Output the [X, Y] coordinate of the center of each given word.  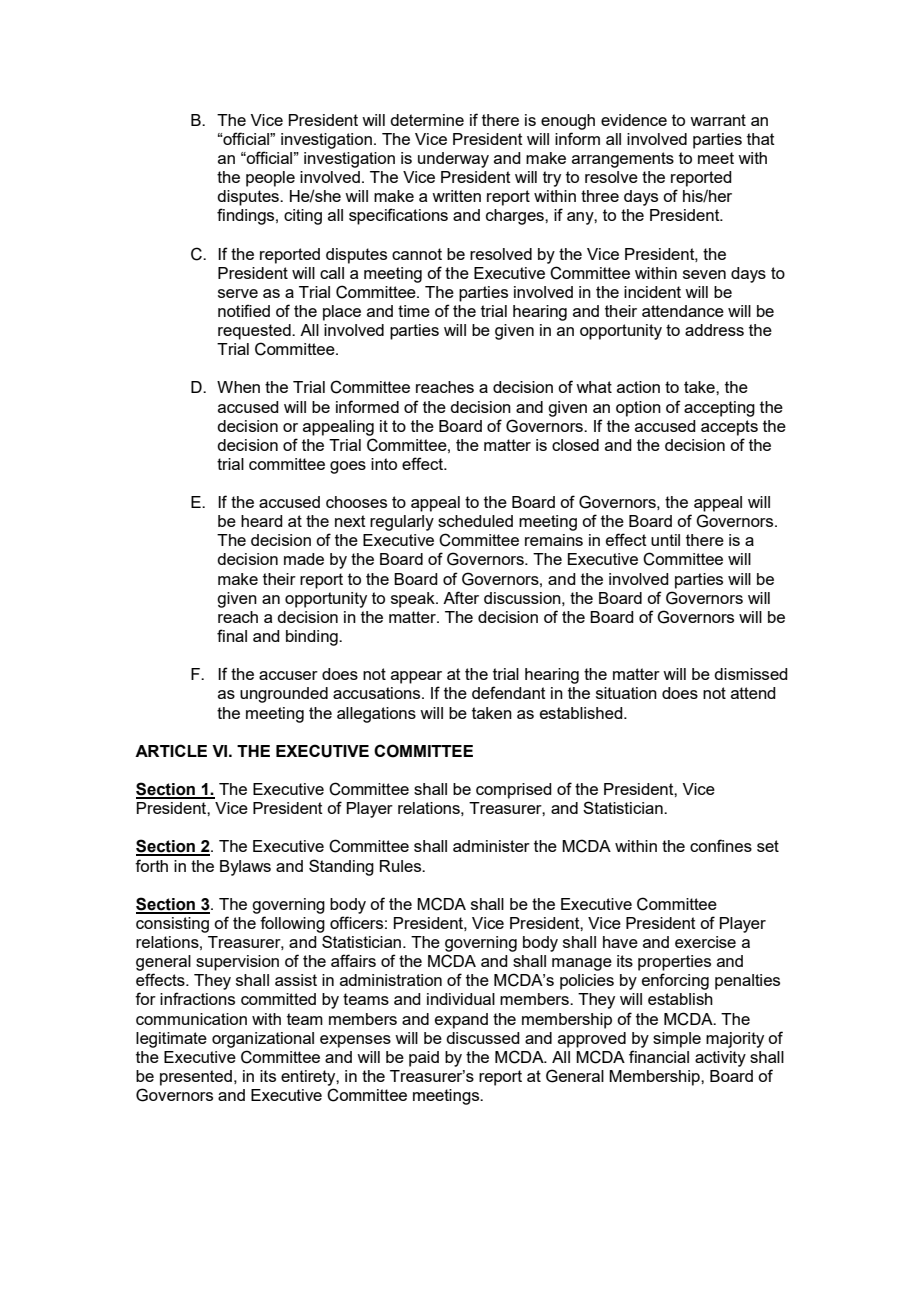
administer [491, 846]
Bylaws [245, 868]
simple [677, 1040]
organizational [263, 1040]
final [232, 635]
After [461, 597]
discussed [483, 1038]
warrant [718, 120]
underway [453, 160]
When [238, 387]
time [414, 311]
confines [721, 845]
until [665, 540]
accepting [719, 409]
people [270, 179]
